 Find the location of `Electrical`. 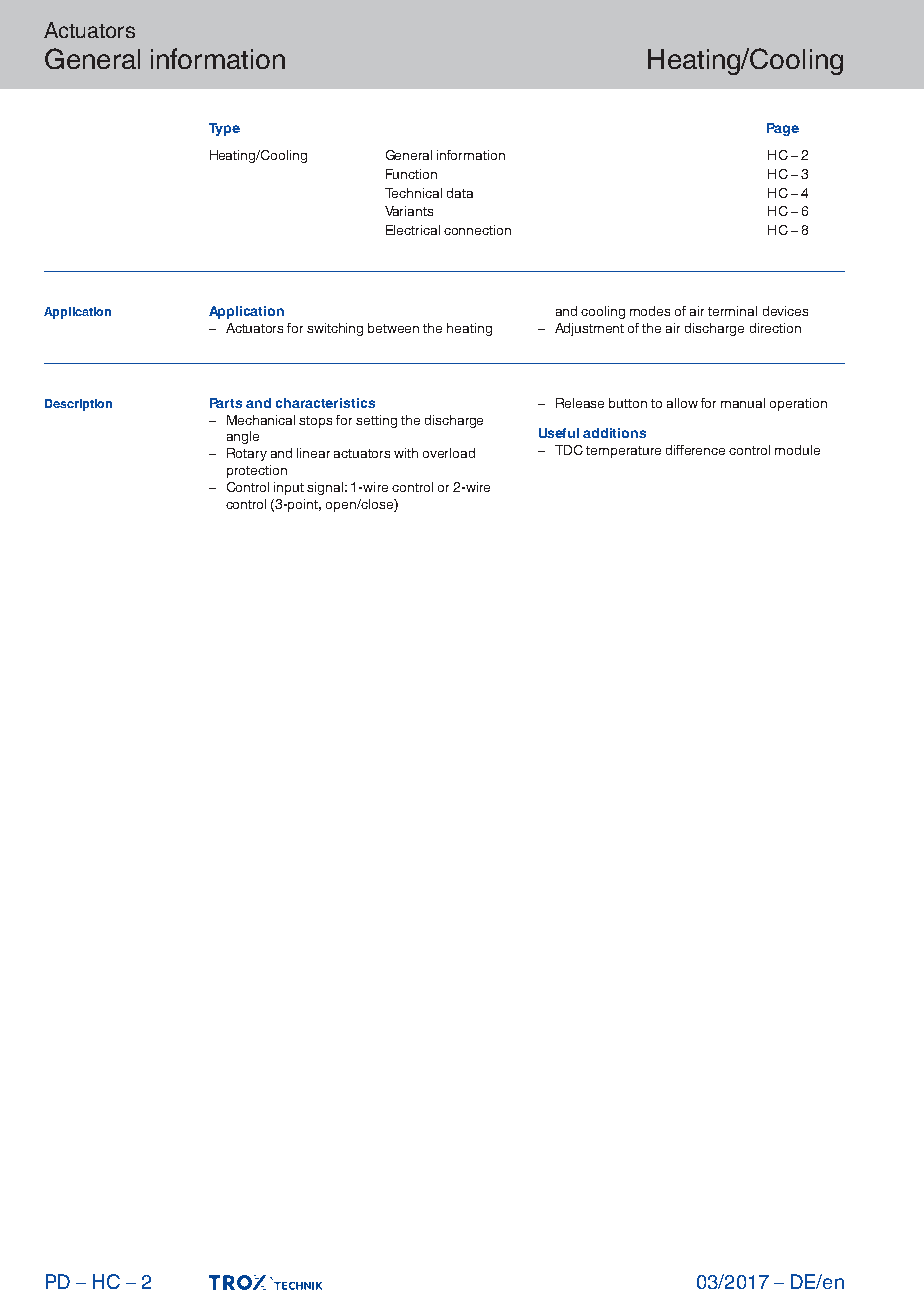

Electrical is located at coordinates (413, 230).
